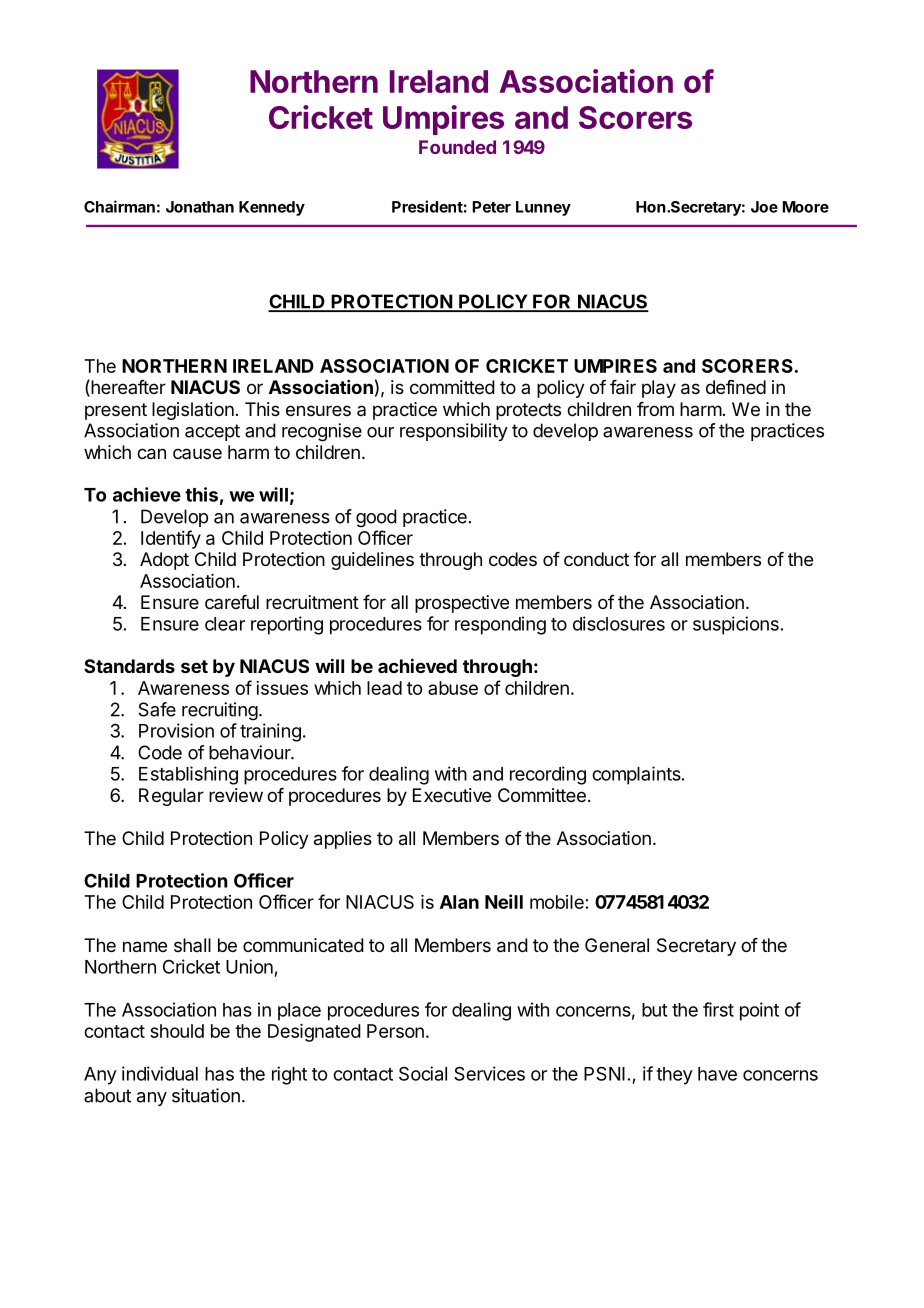 The image size is (924, 1308). Describe the element at coordinates (462, 604) in the screenshot. I see `prospective` at that location.
